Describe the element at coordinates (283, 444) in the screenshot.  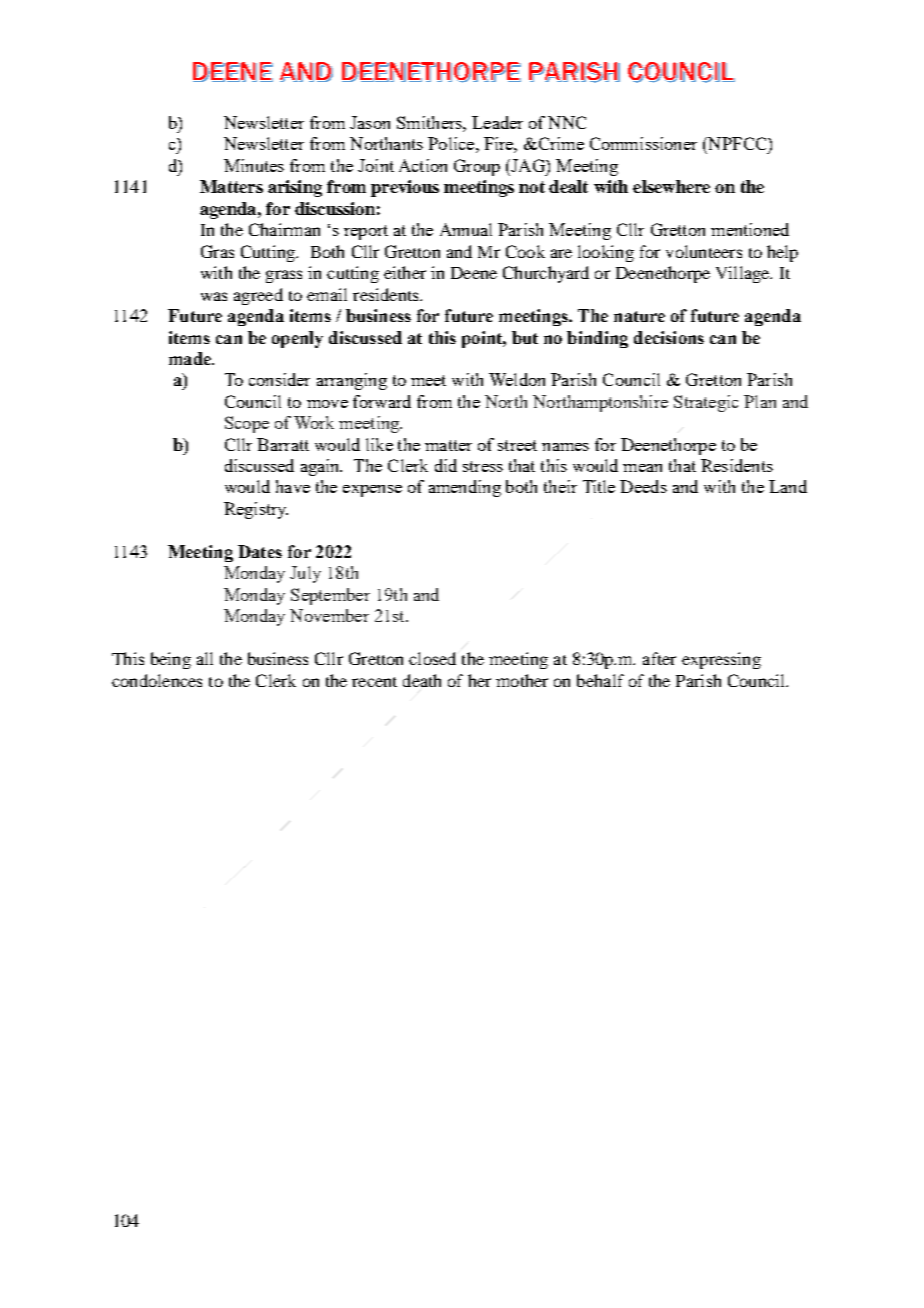
I see `Barratt` at that location.
